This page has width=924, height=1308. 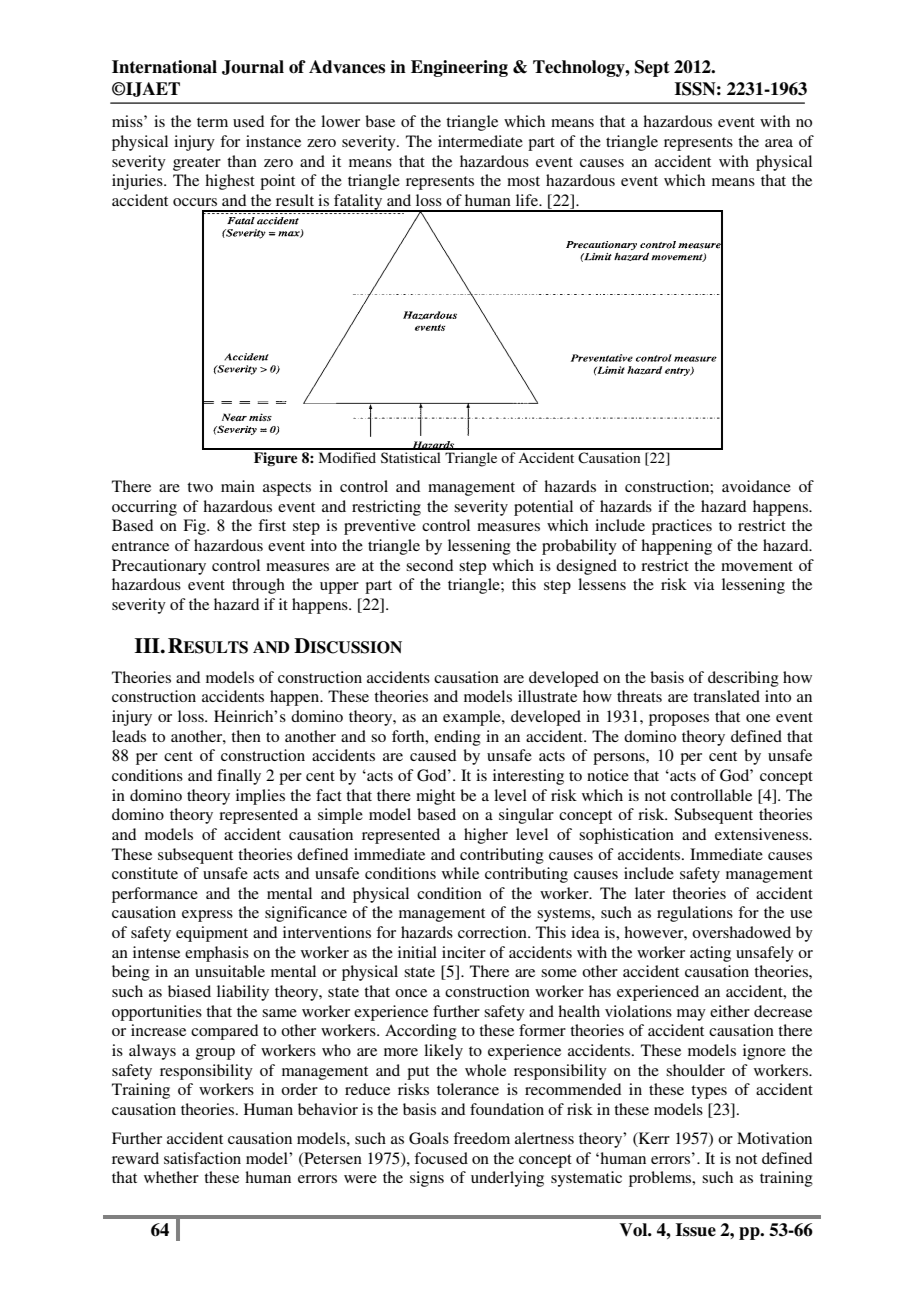 What do you see at coordinates (652, 68) in the page?
I see `Sept` at bounding box center [652, 68].
